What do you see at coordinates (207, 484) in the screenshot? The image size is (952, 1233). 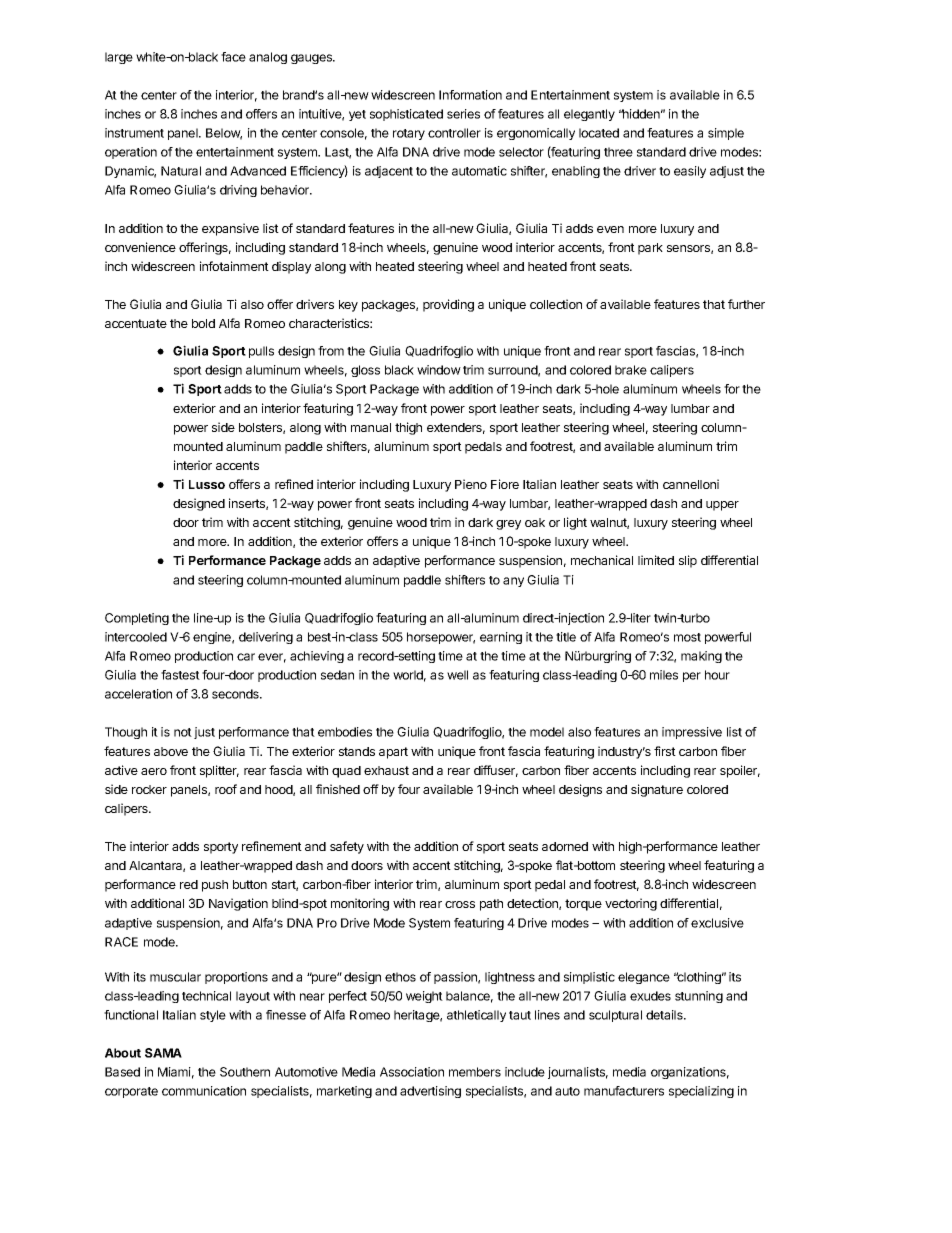 I see `Lusso` at bounding box center [207, 484].
